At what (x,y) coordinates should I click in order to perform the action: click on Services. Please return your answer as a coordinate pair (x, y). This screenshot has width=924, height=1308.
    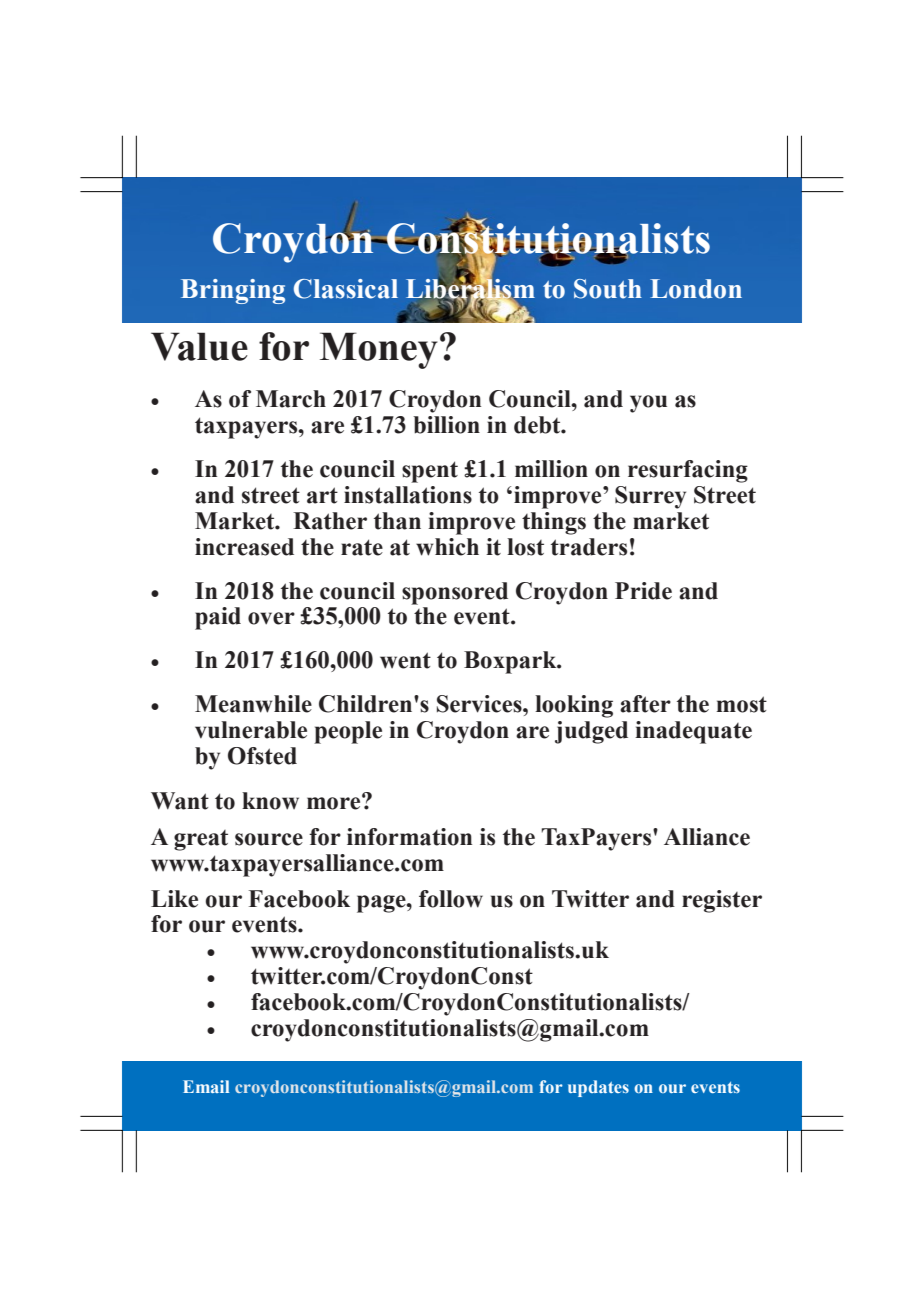
    Looking at the image, I should click on (480, 704).
